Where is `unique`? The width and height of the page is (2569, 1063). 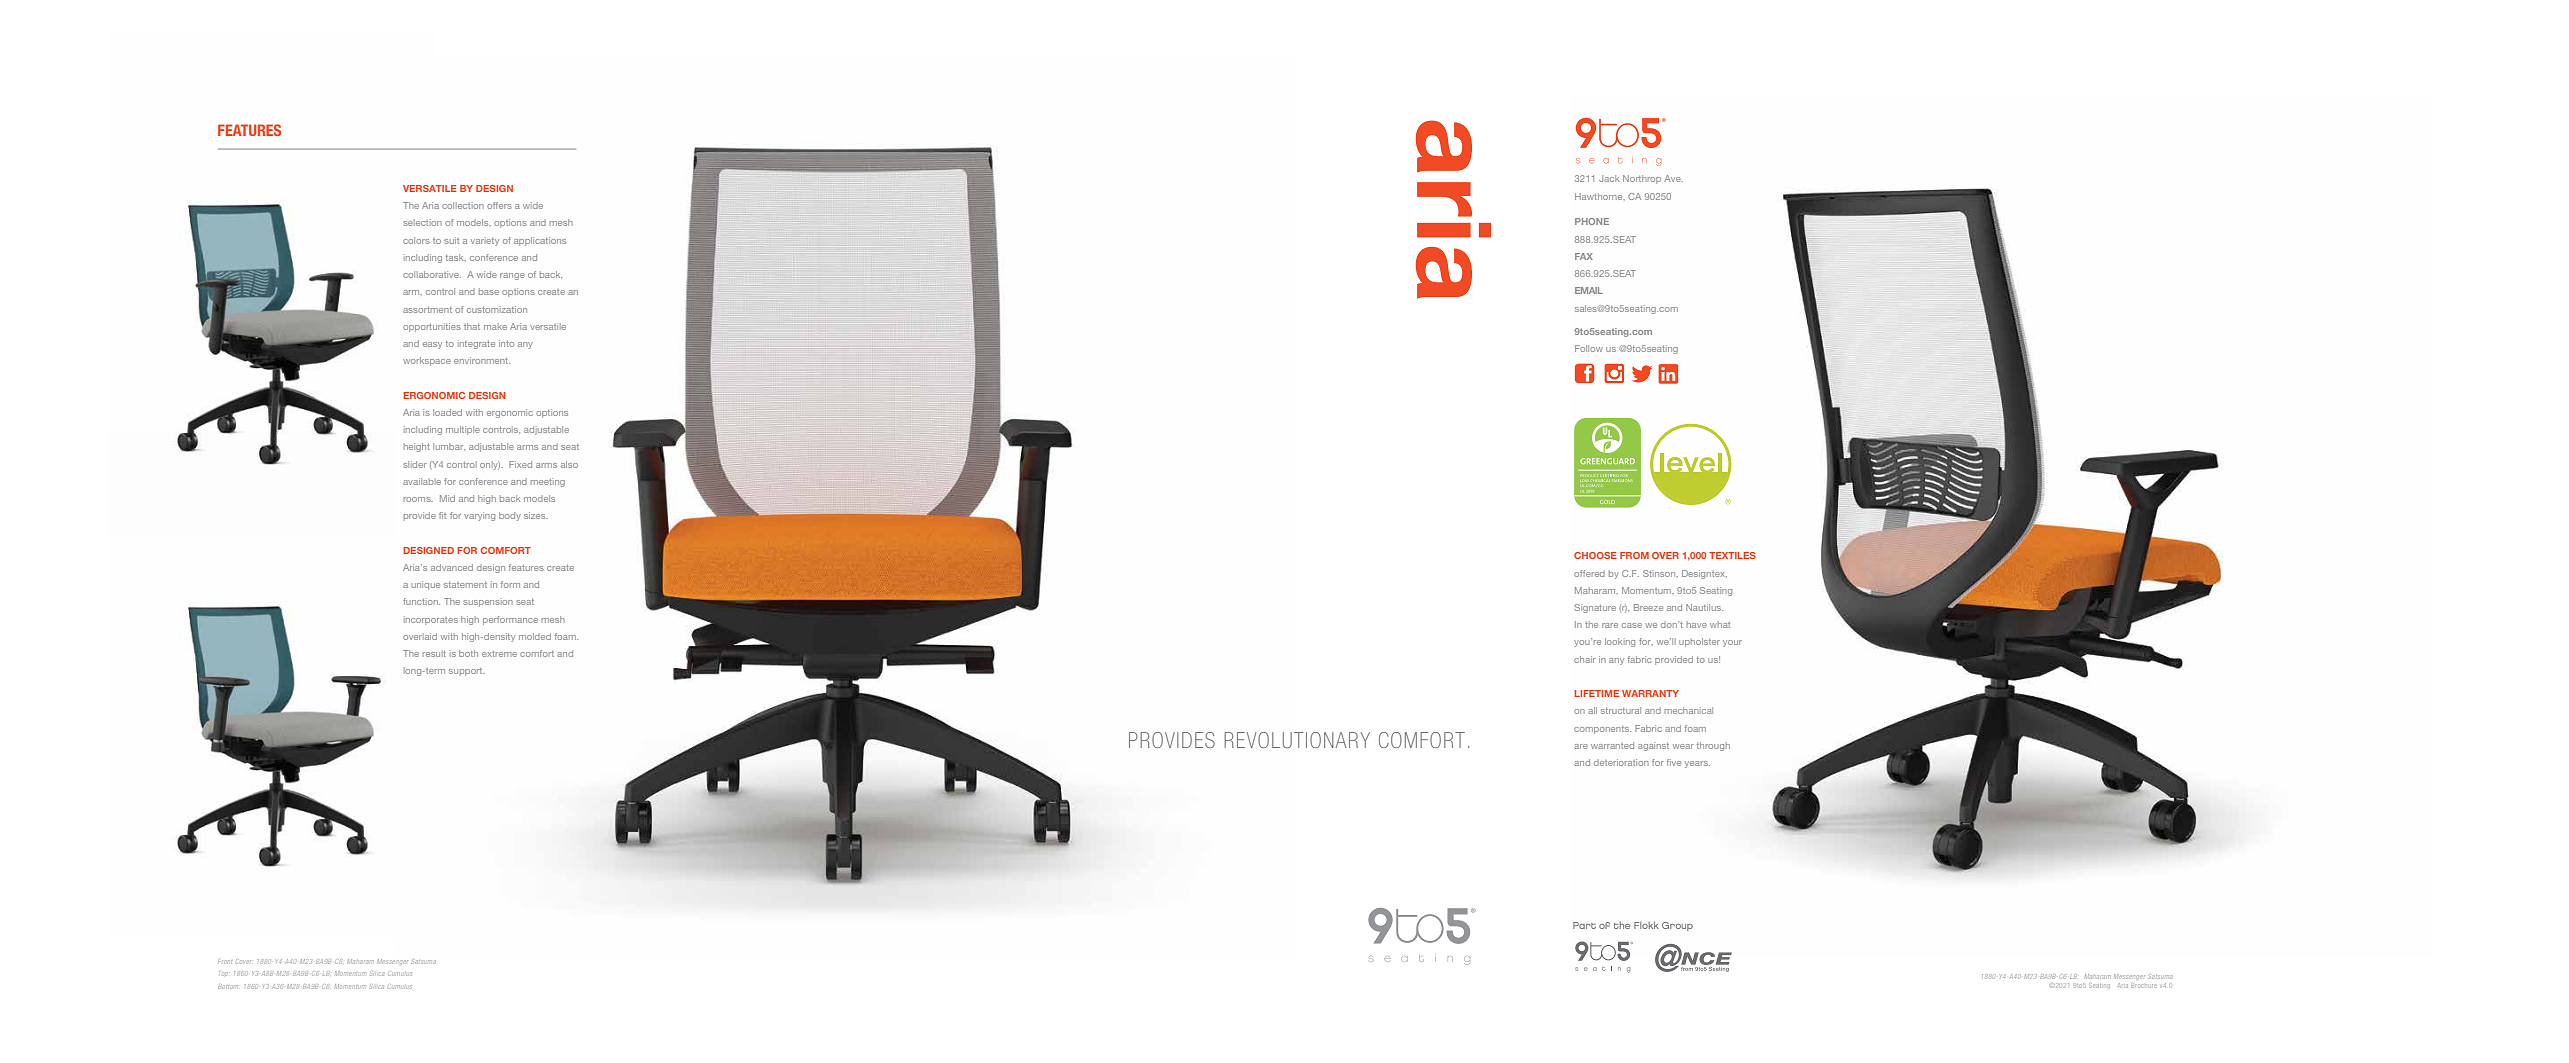 unique is located at coordinates (426, 585).
